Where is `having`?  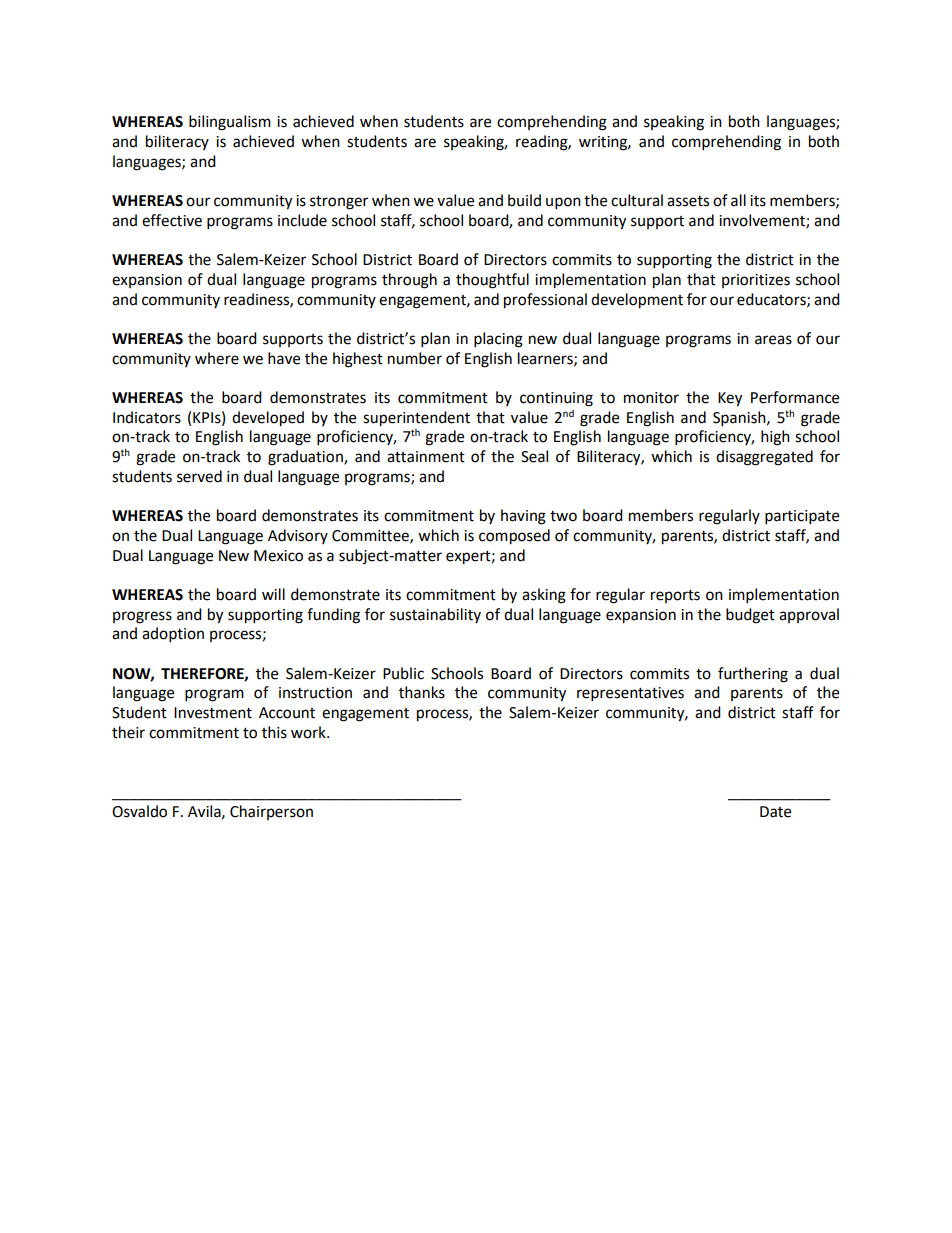
having is located at coordinates (523, 517).
